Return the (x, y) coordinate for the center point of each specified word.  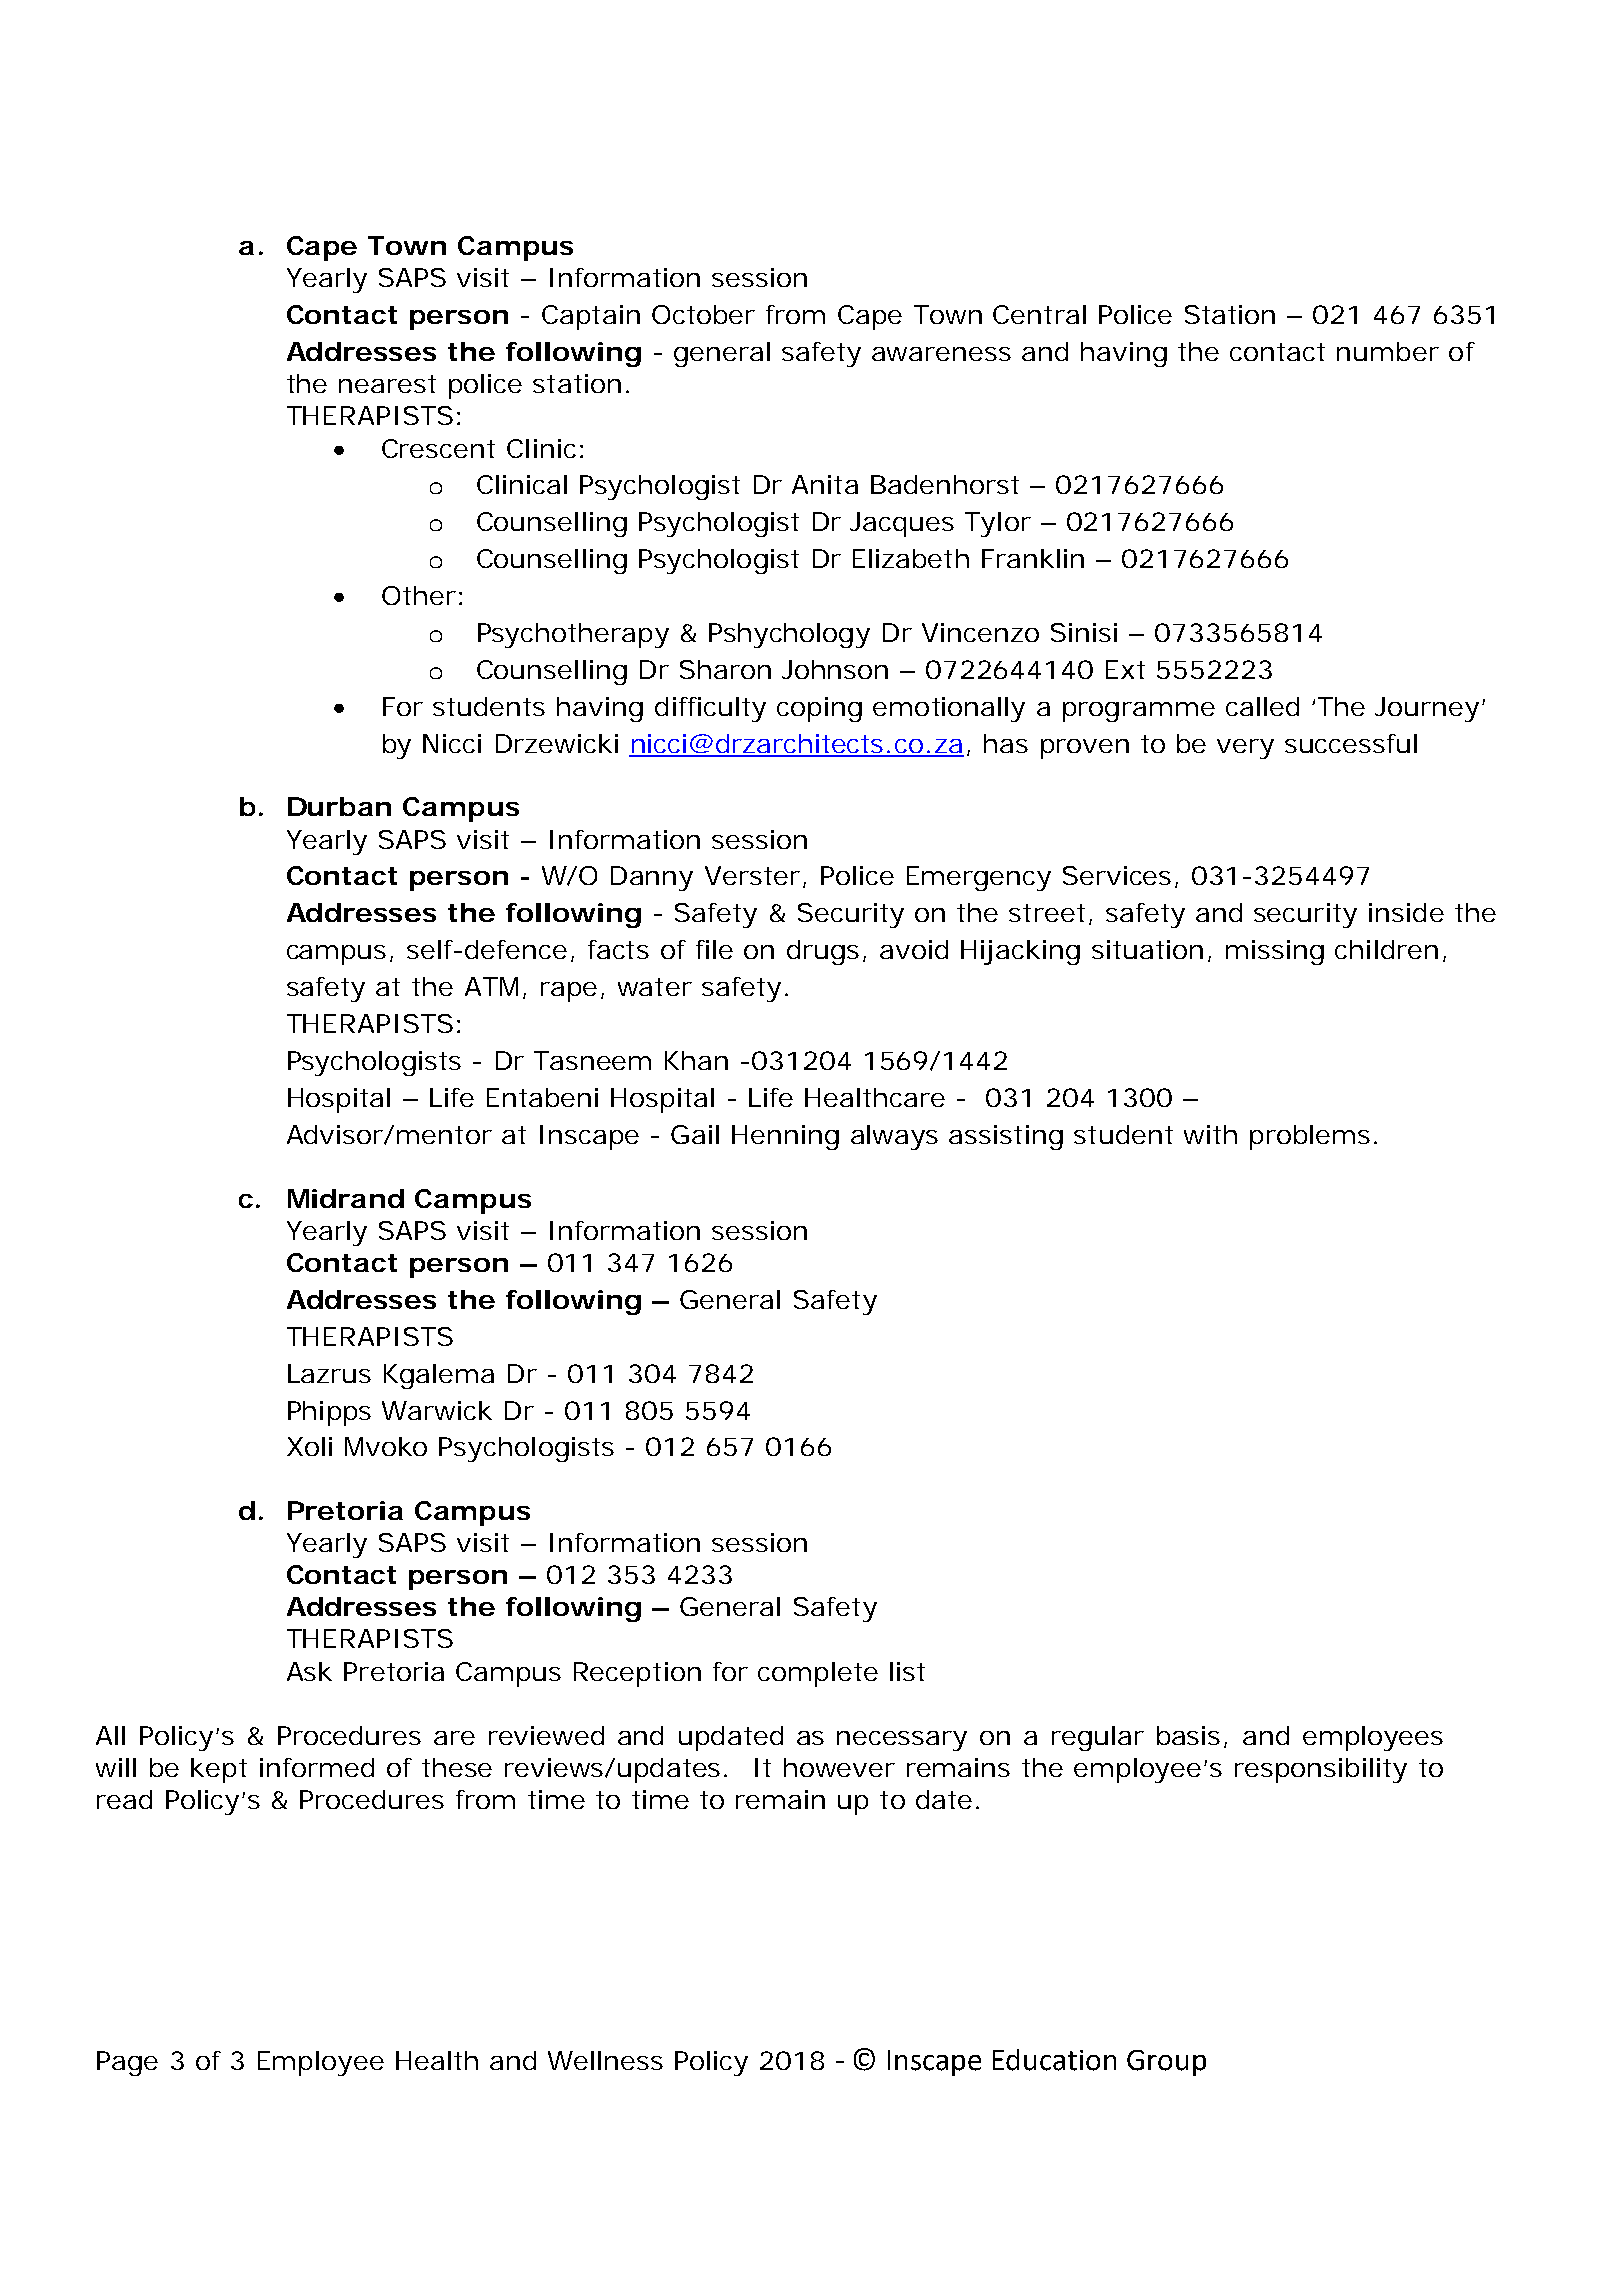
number (1388, 351)
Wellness (605, 2060)
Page (127, 2063)
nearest (387, 384)
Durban (339, 806)
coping (819, 709)
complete (818, 1674)
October (703, 314)
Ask (309, 1671)
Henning (785, 1137)
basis (1188, 1735)
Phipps (329, 1413)
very (1245, 749)
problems (1310, 1137)
